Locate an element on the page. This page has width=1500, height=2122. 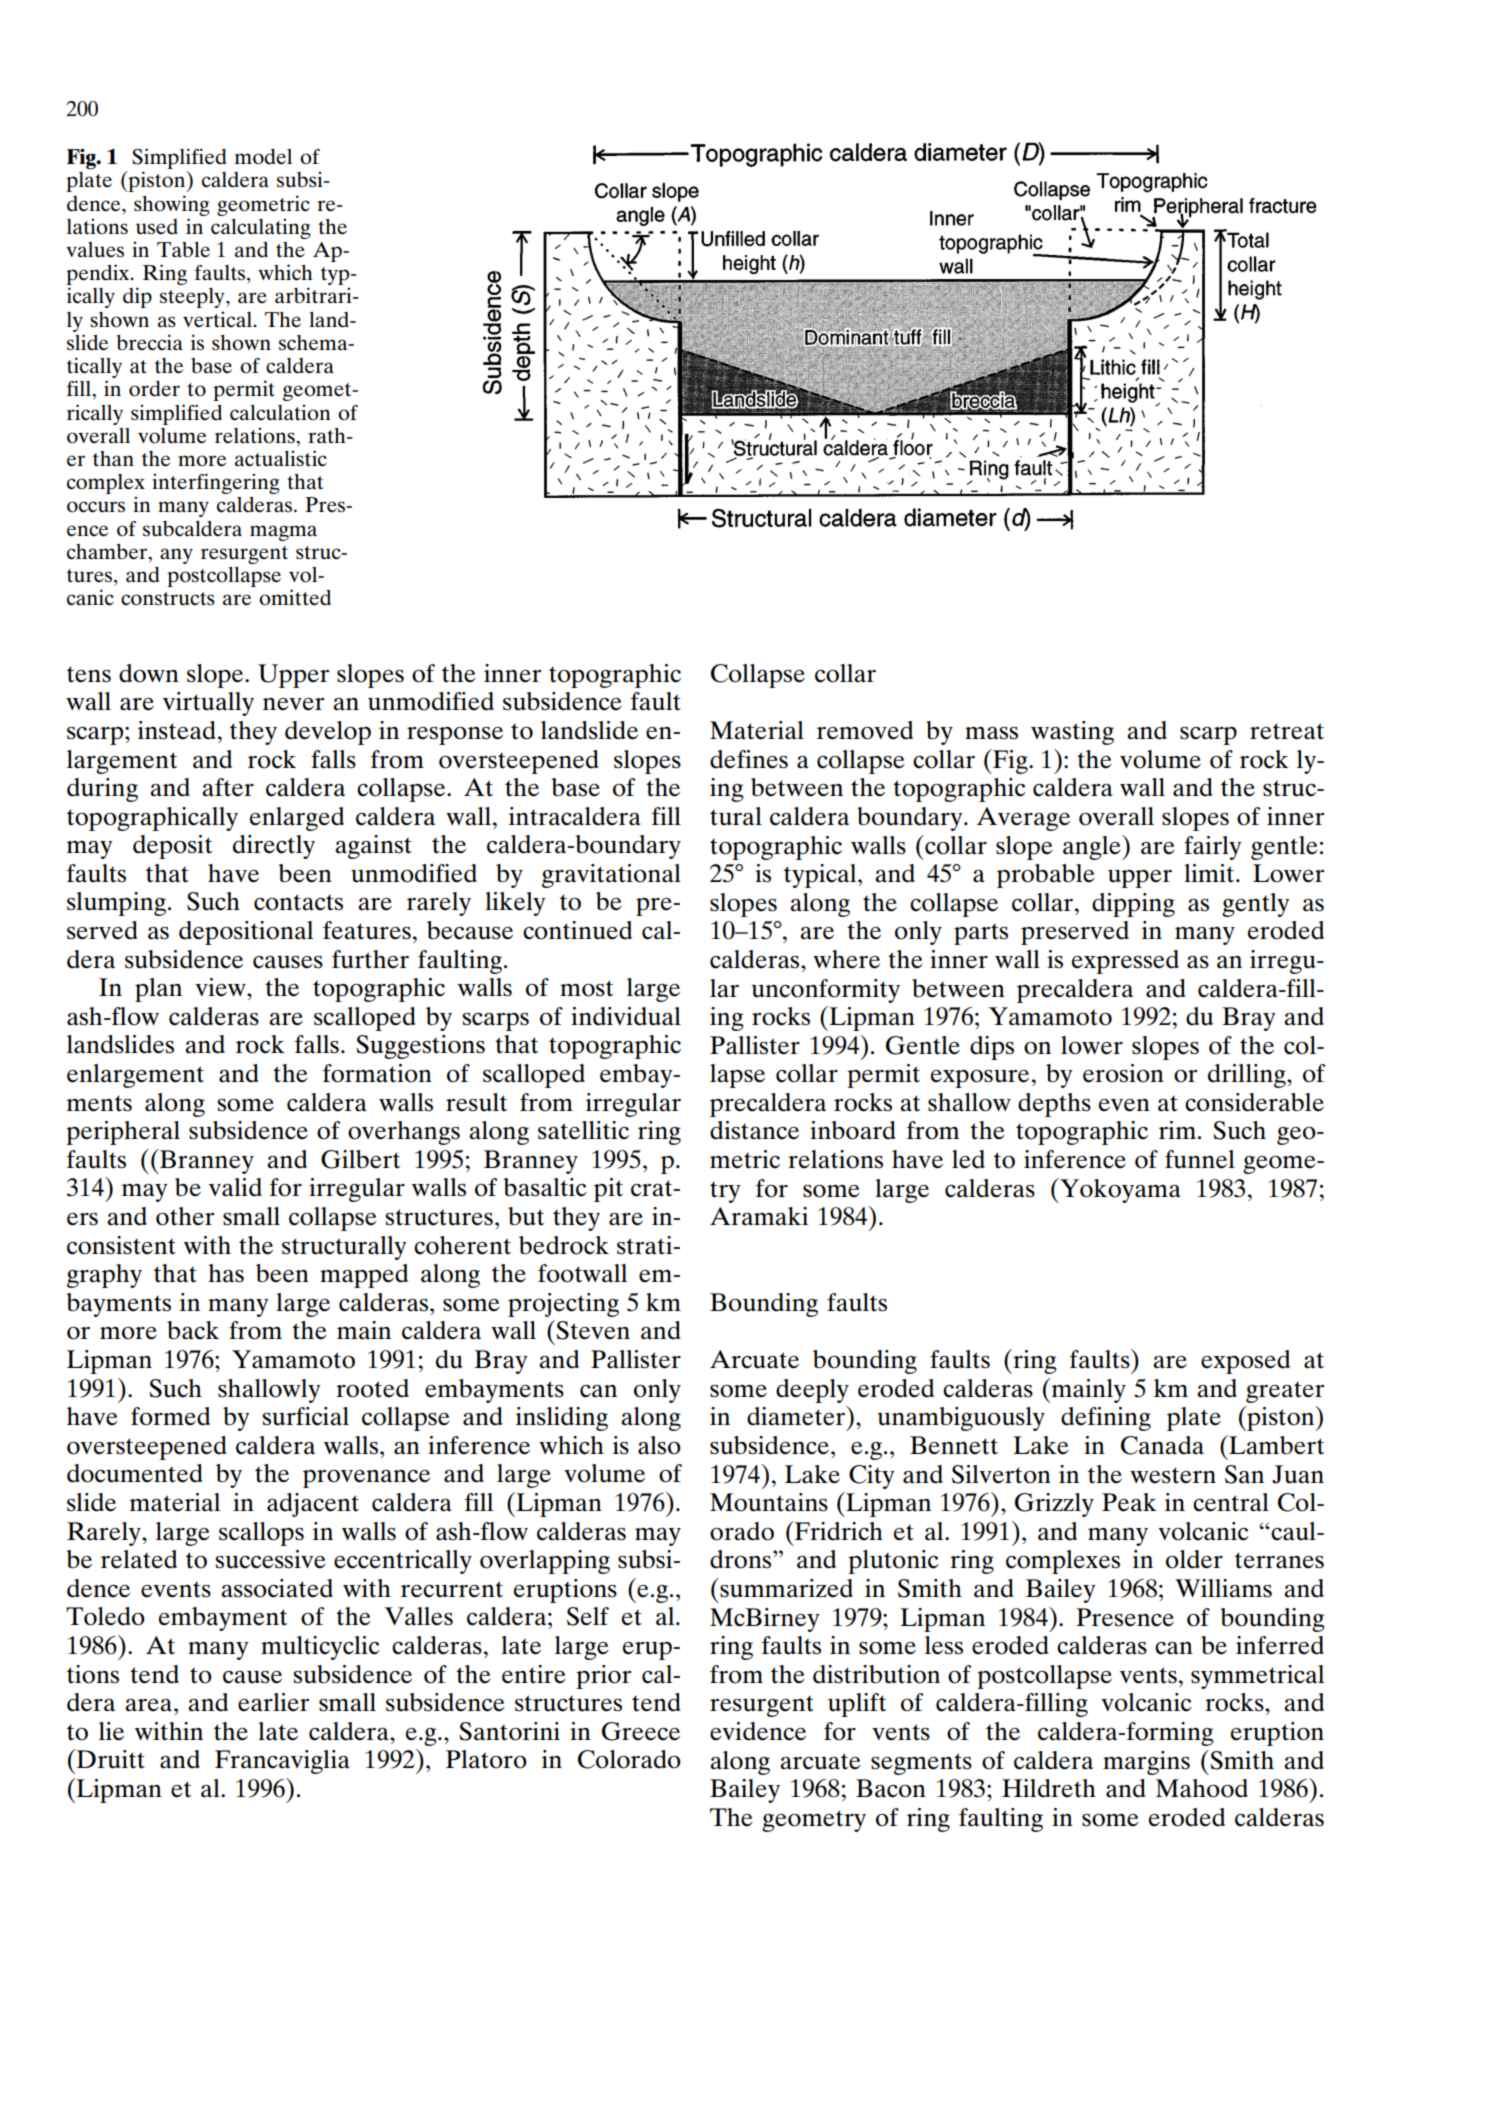
deeply is located at coordinates (812, 1391).
